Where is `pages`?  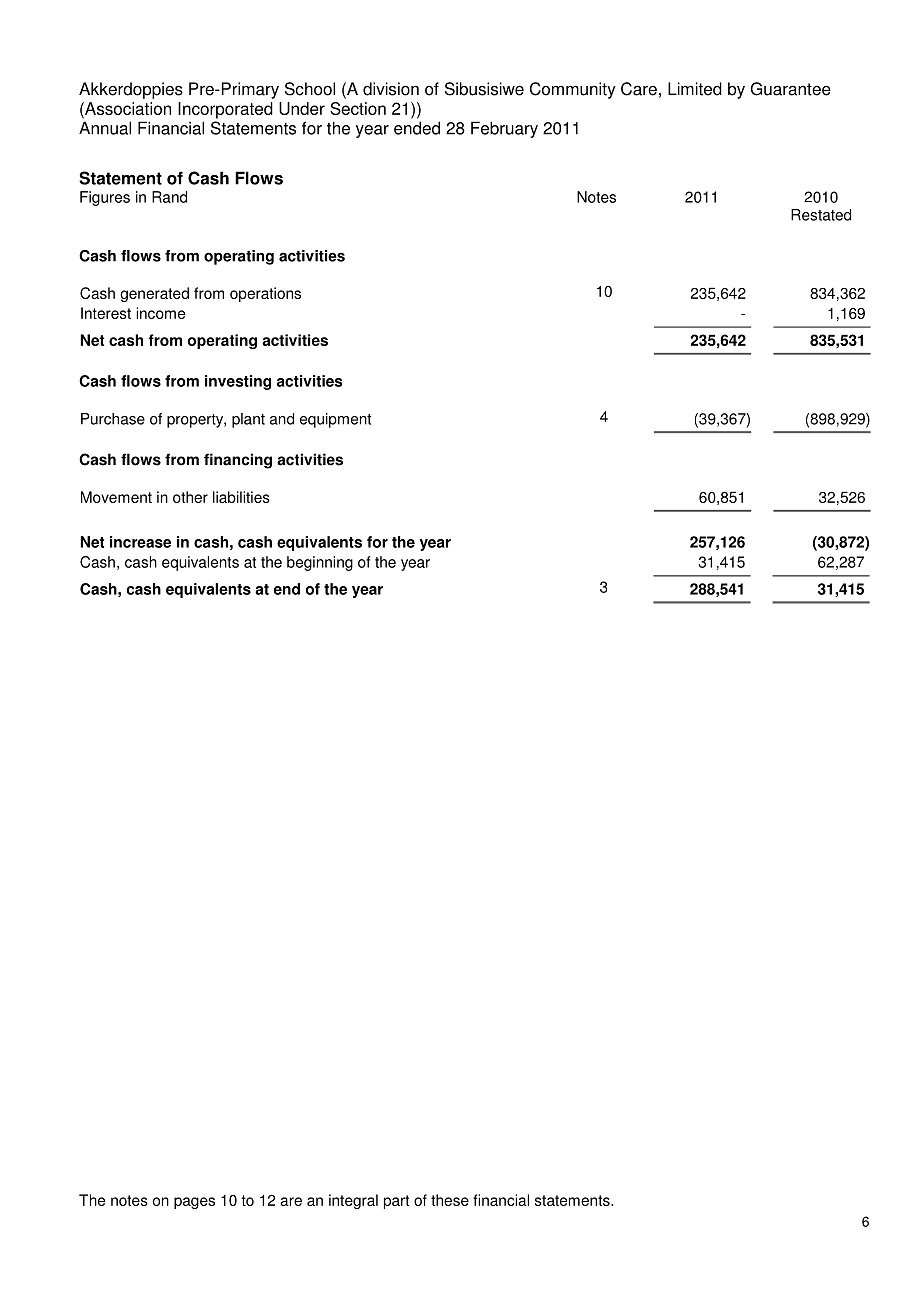 pages is located at coordinates (194, 1203).
